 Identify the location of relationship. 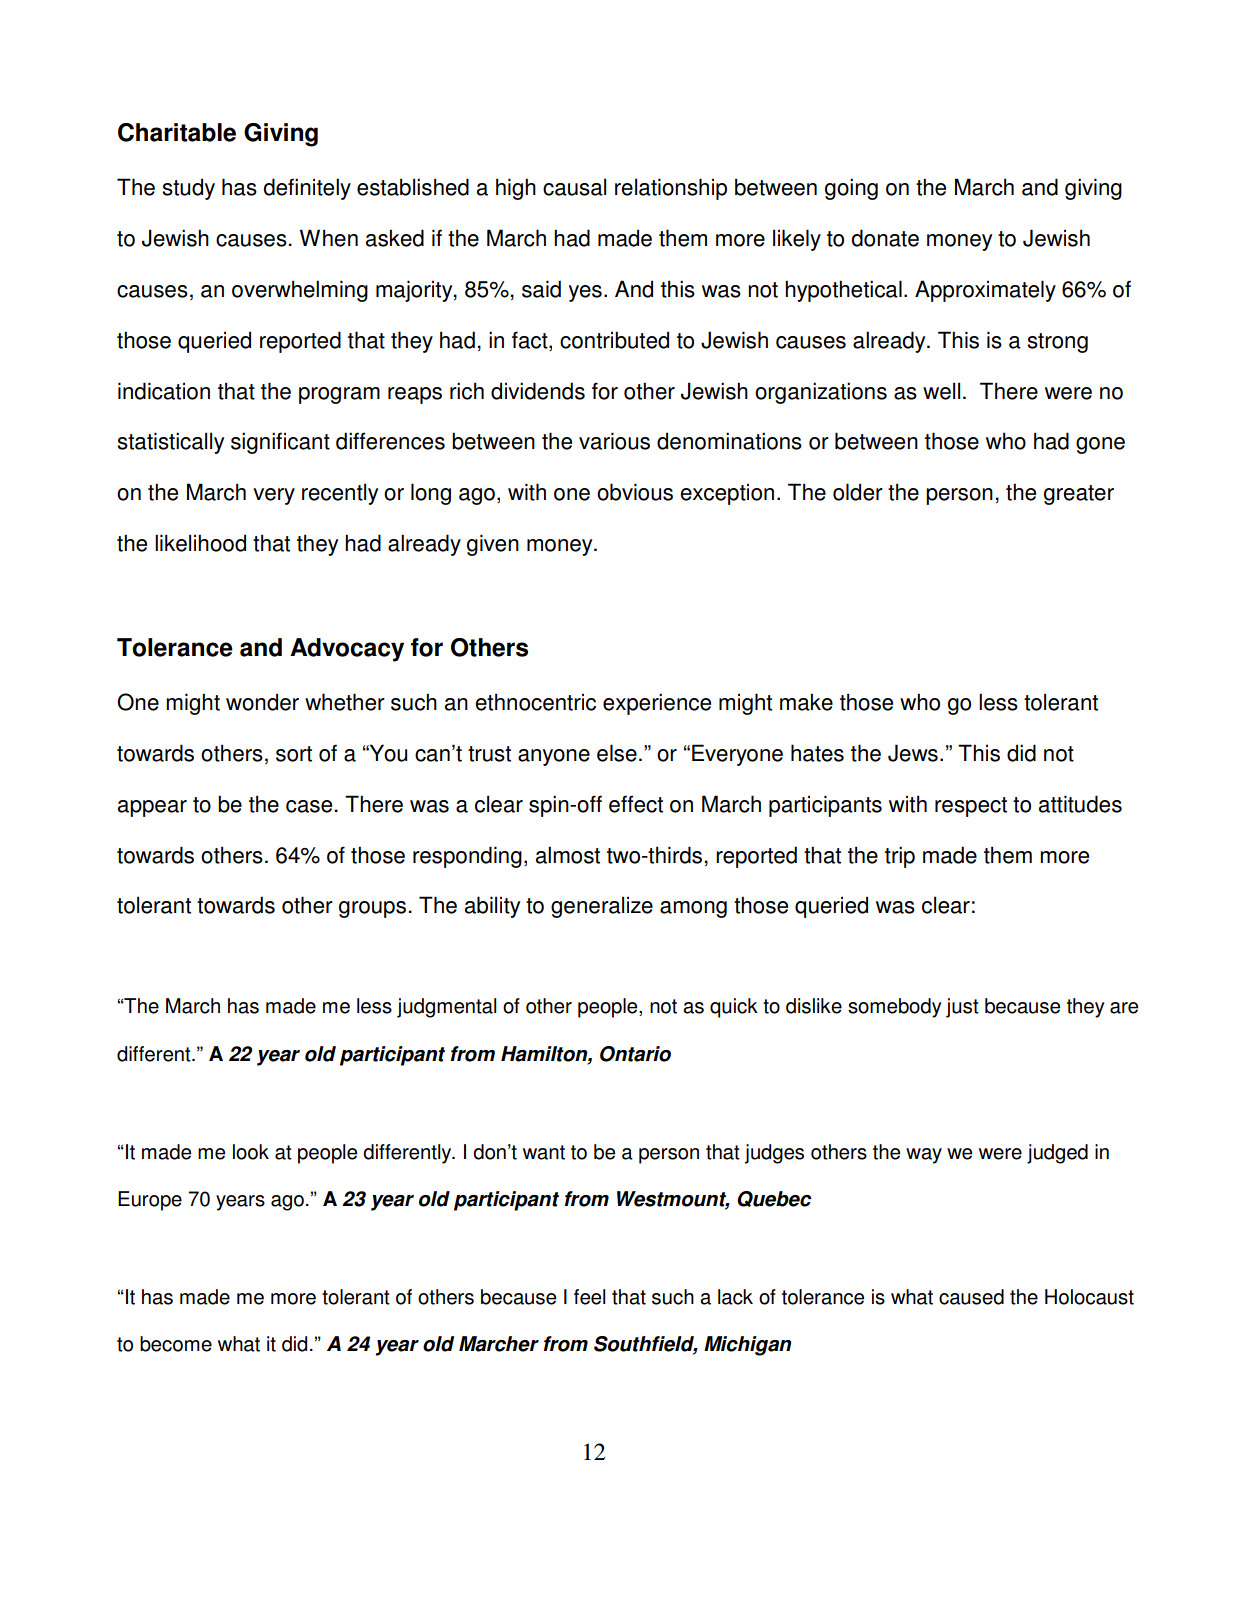
(671, 189).
